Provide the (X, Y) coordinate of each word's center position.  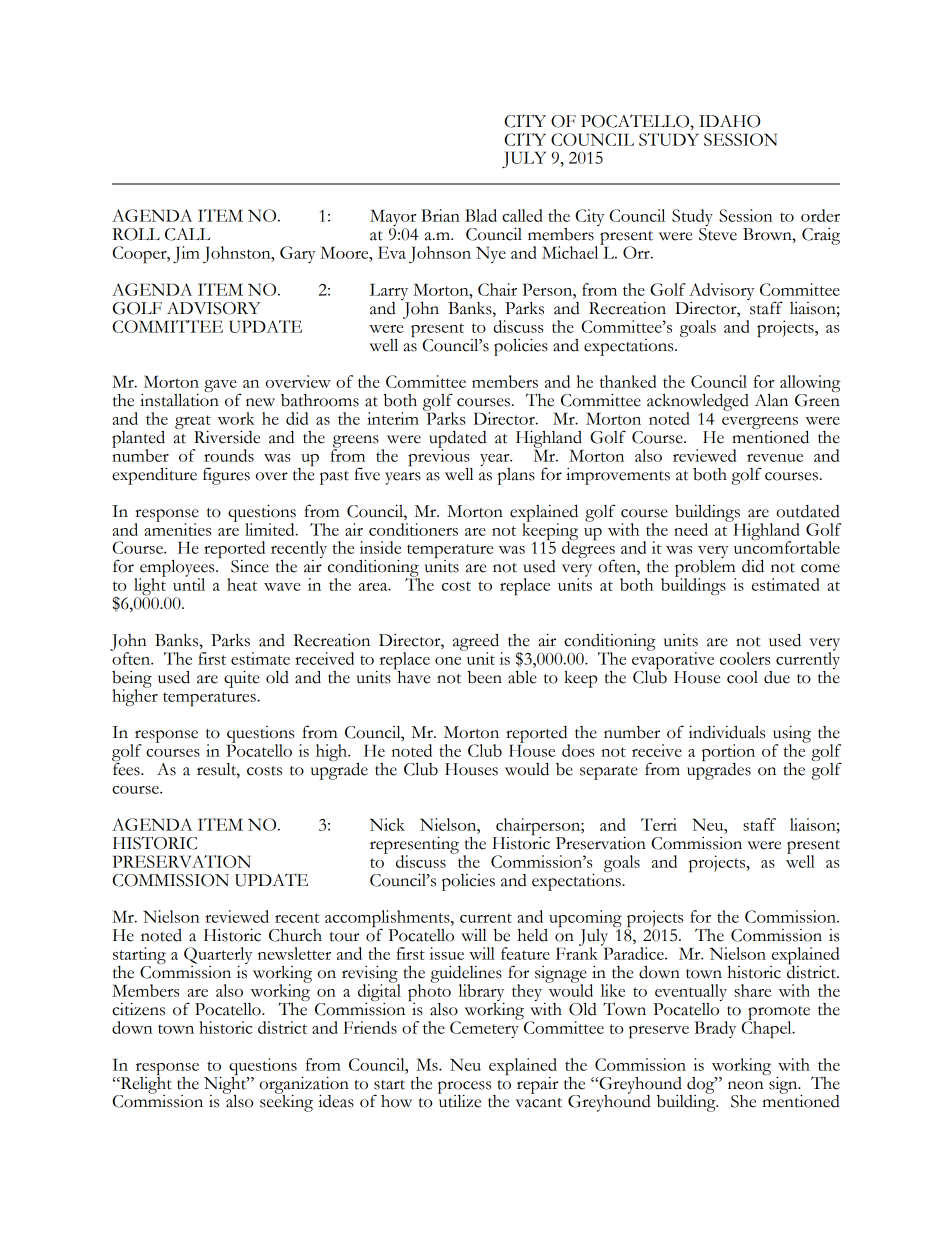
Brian (440, 215)
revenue (775, 458)
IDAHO (729, 121)
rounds (229, 455)
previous (440, 458)
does (578, 750)
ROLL (136, 234)
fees (127, 768)
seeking (286, 1102)
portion (728, 754)
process (466, 1088)
